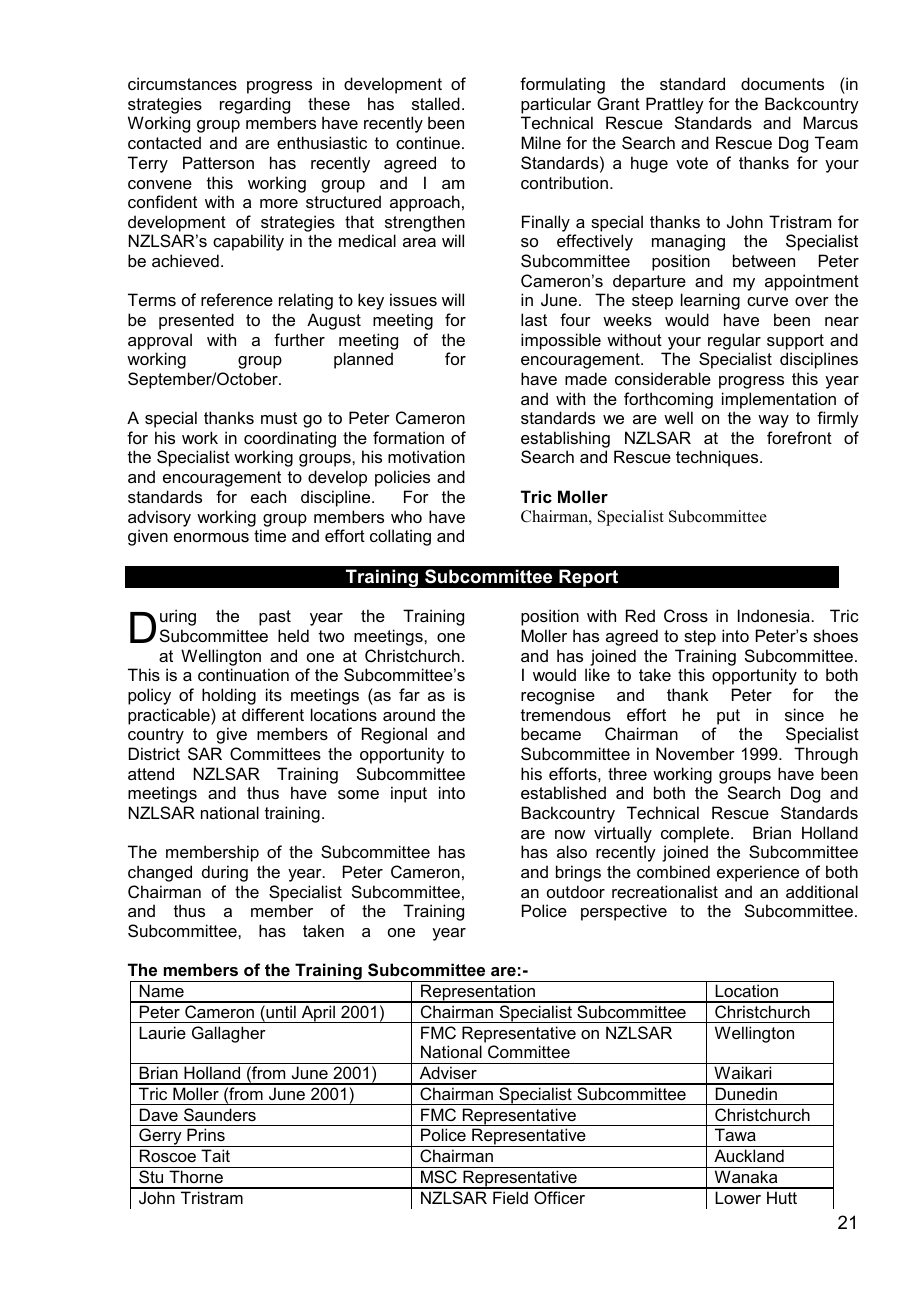  What do you see at coordinates (426, 456) in the screenshot?
I see `motivation` at bounding box center [426, 456].
